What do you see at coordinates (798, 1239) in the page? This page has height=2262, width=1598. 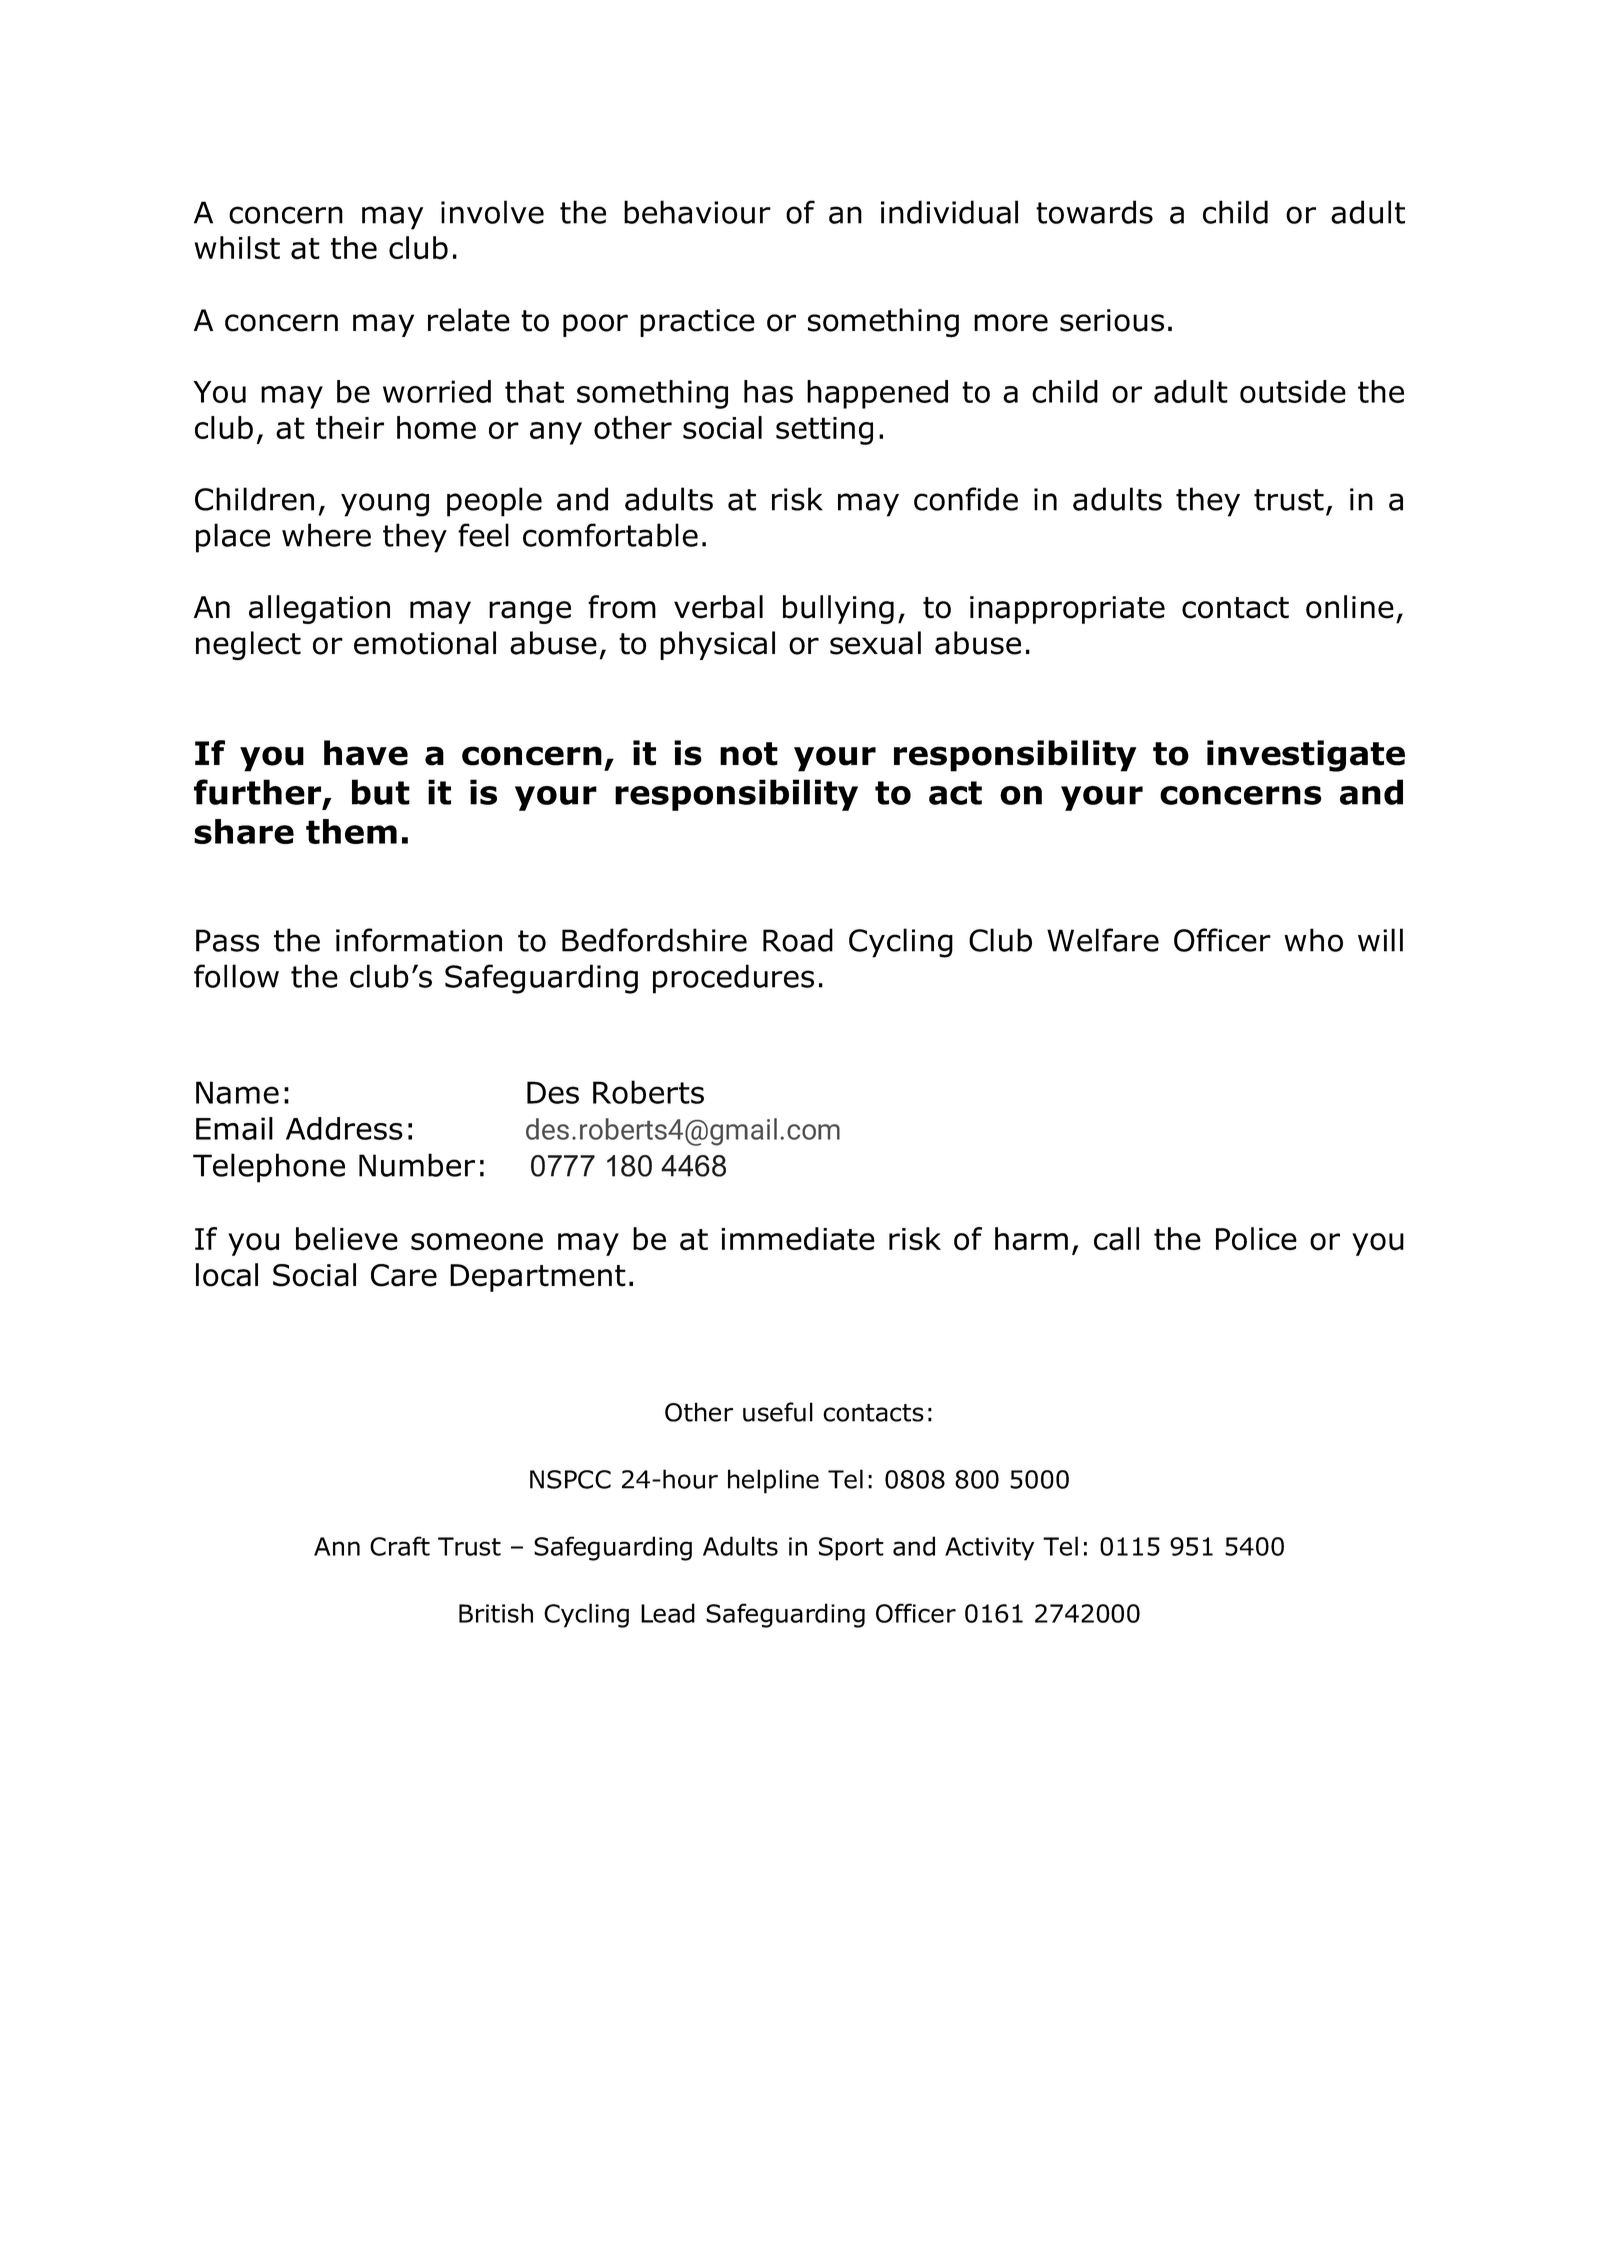 I see `immediate` at bounding box center [798, 1239].
